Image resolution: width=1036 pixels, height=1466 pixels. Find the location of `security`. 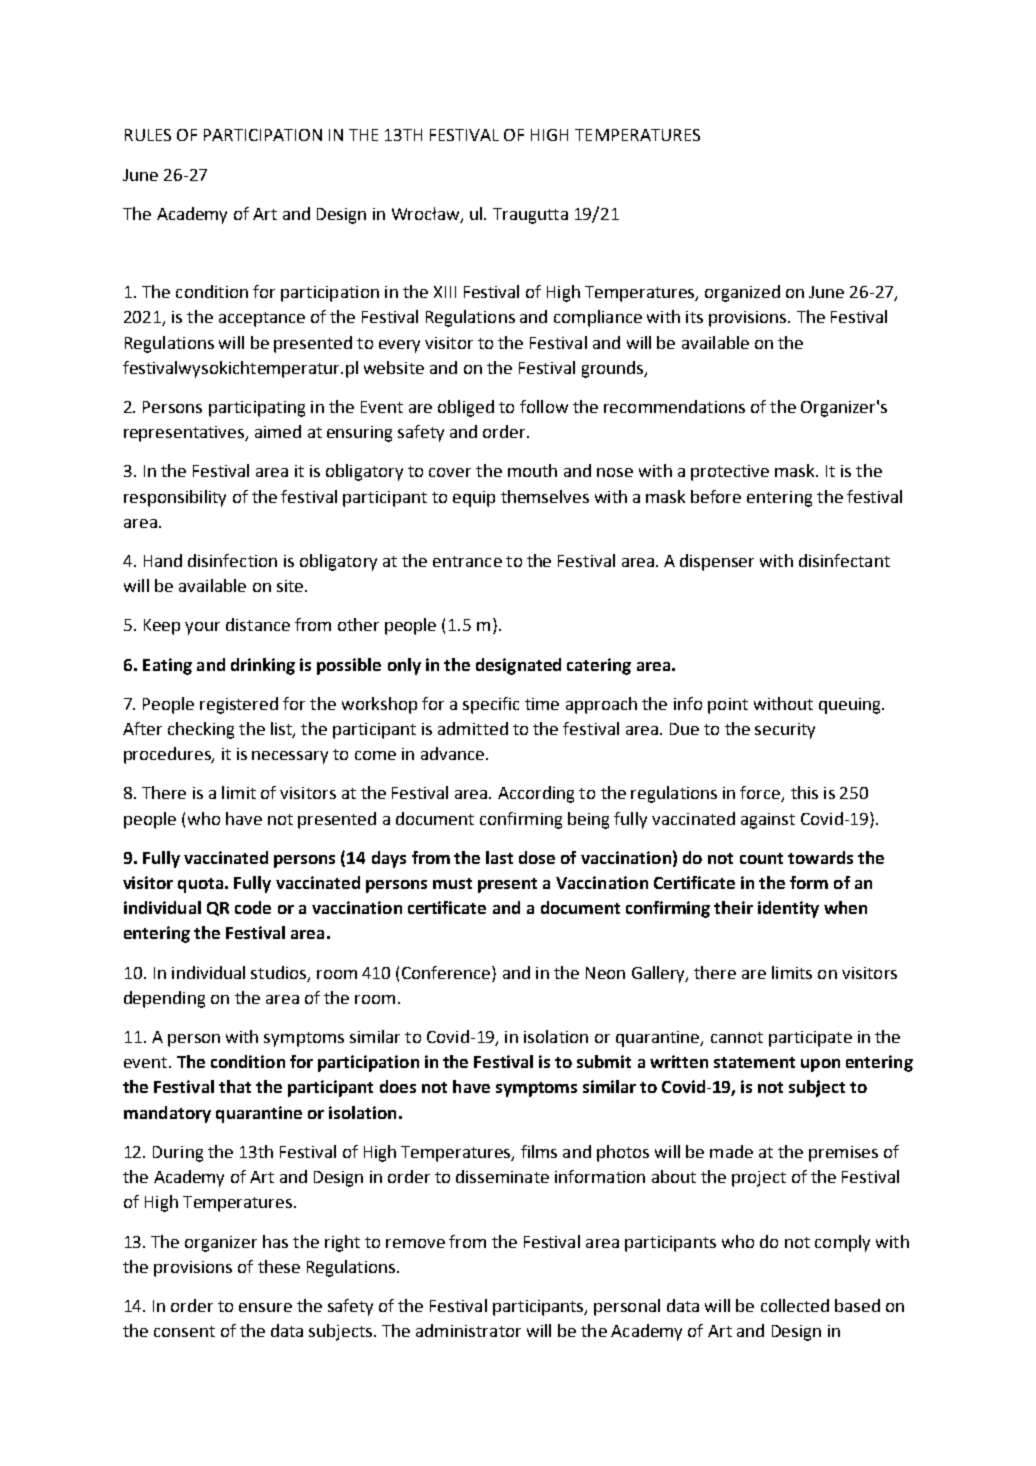

security is located at coordinates (785, 731).
